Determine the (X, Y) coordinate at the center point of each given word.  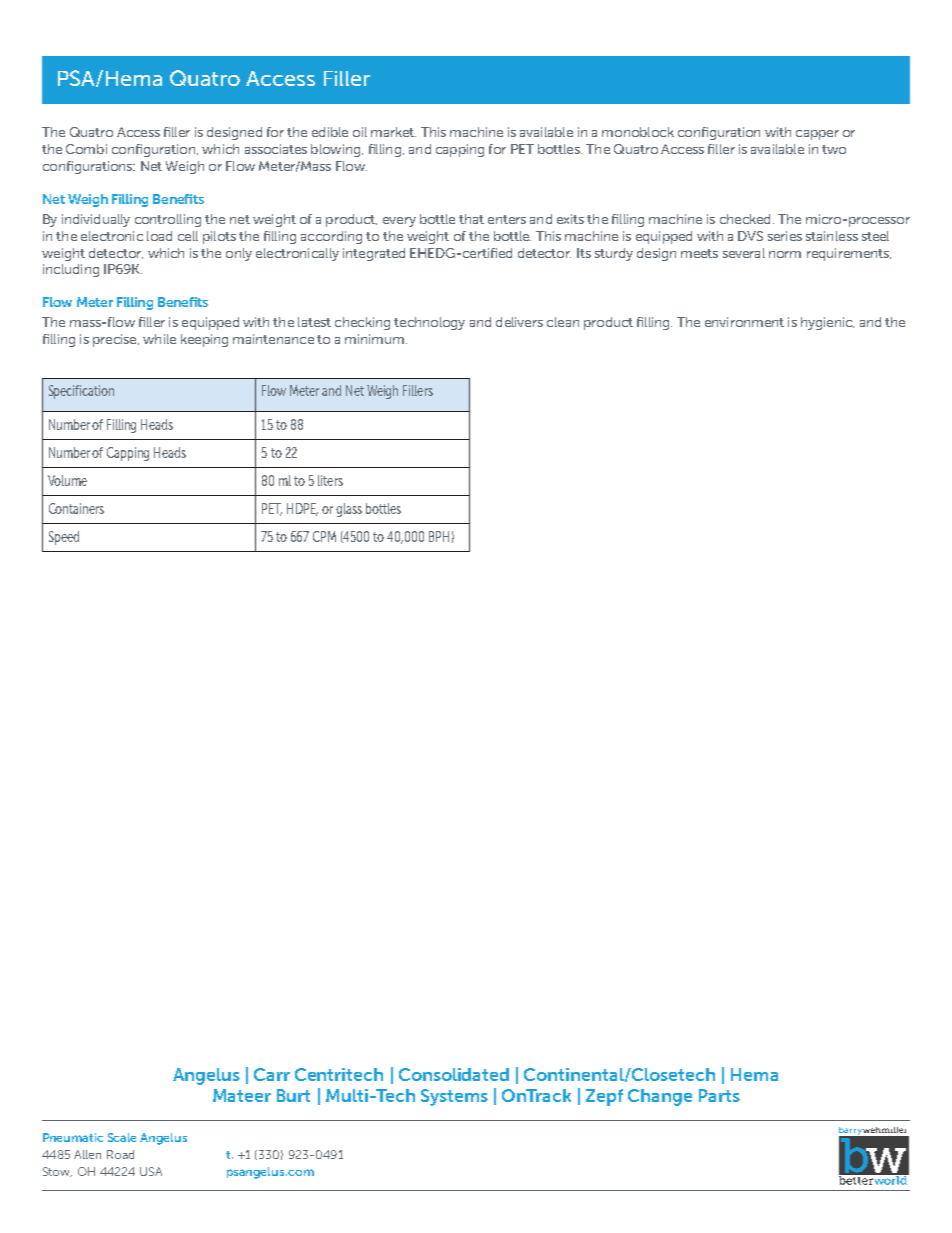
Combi (86, 149)
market (393, 132)
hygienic (827, 323)
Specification (81, 392)
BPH (439, 536)
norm (785, 254)
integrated (374, 254)
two (834, 149)
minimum (374, 339)
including (71, 270)
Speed (64, 538)
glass (349, 510)
